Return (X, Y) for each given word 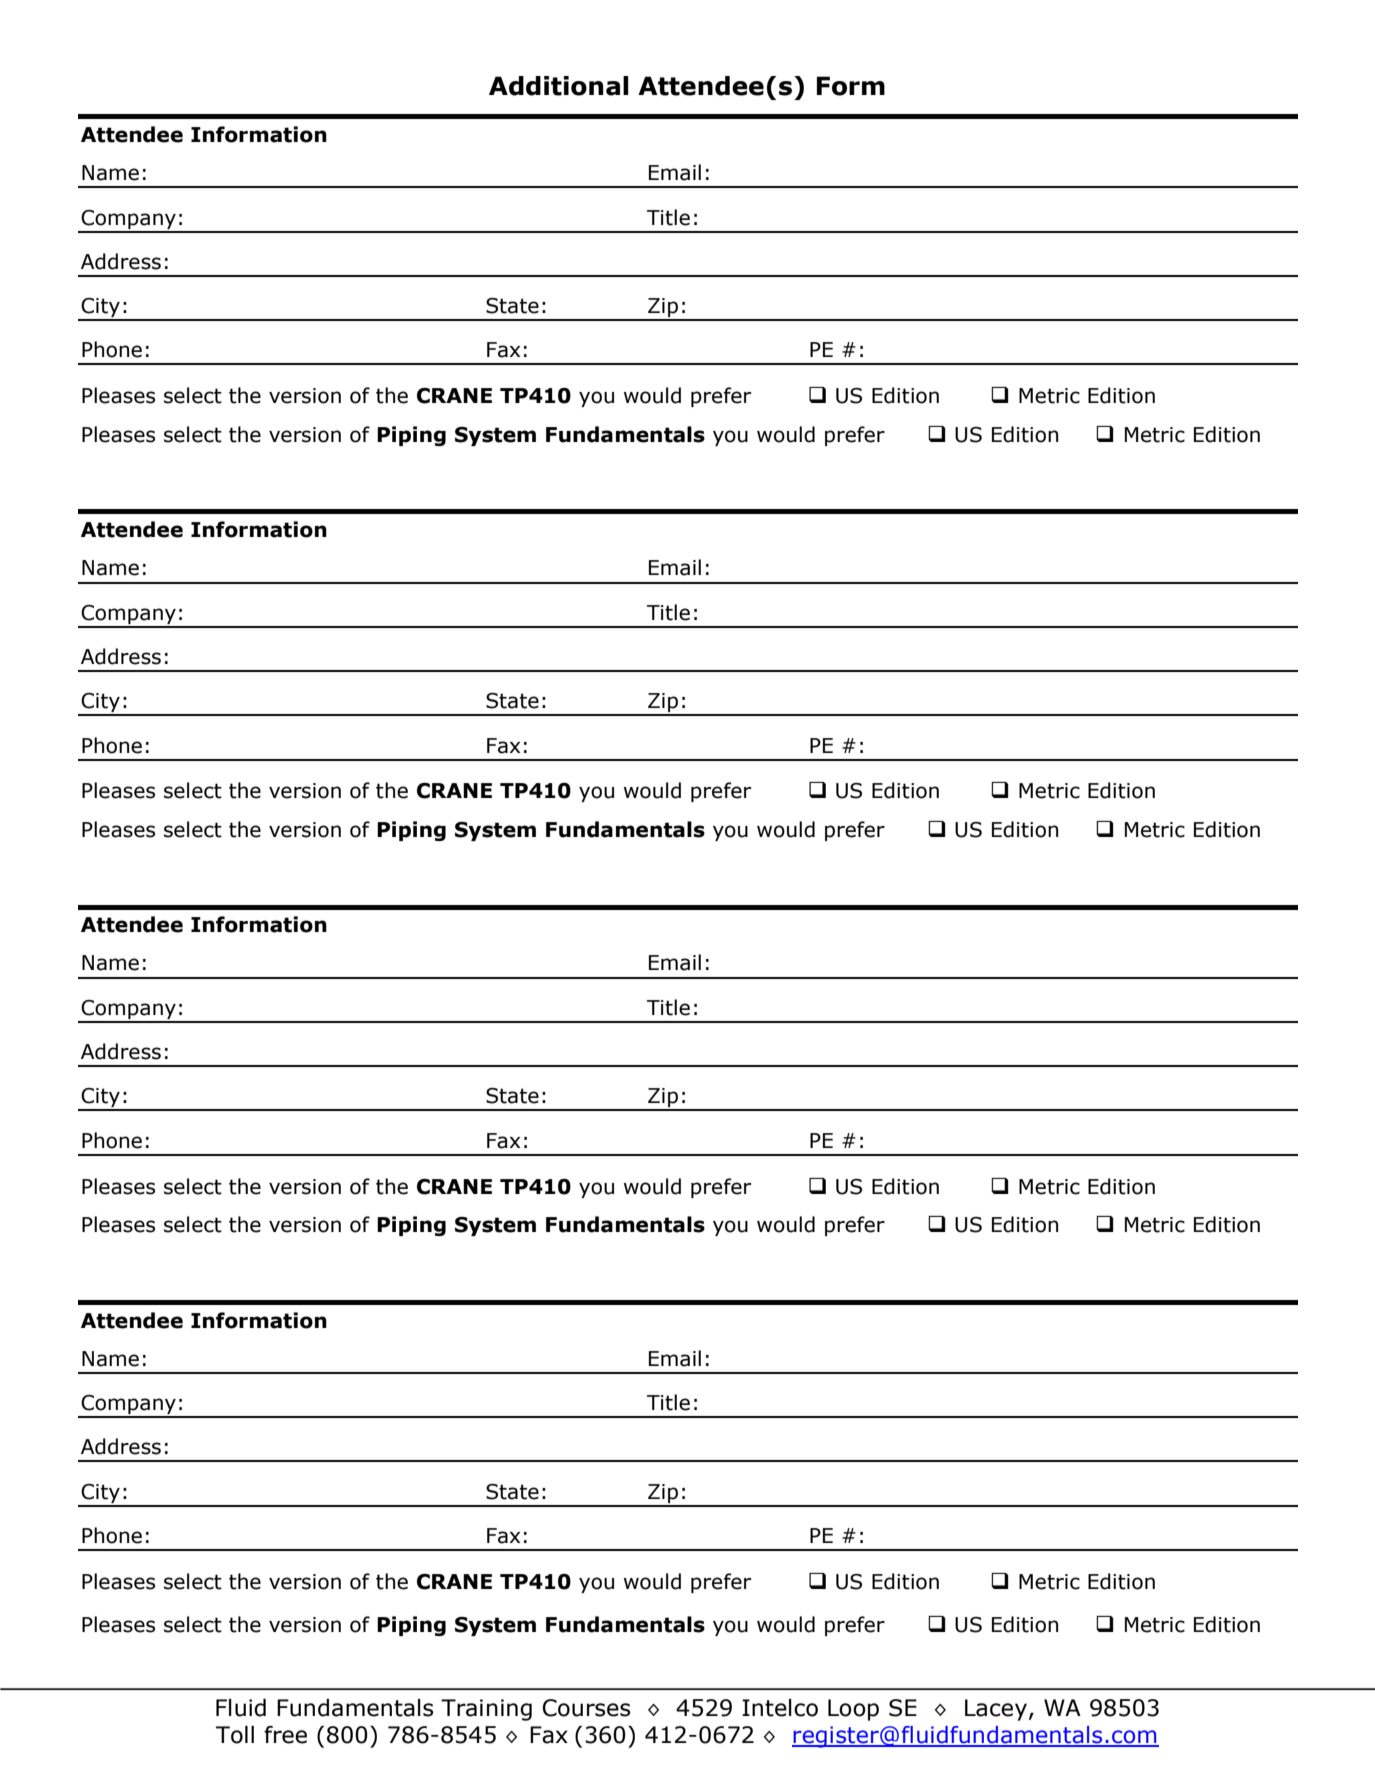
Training (486, 1710)
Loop (853, 1710)
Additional (559, 86)
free (285, 1735)
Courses (586, 1708)
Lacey (996, 1710)
